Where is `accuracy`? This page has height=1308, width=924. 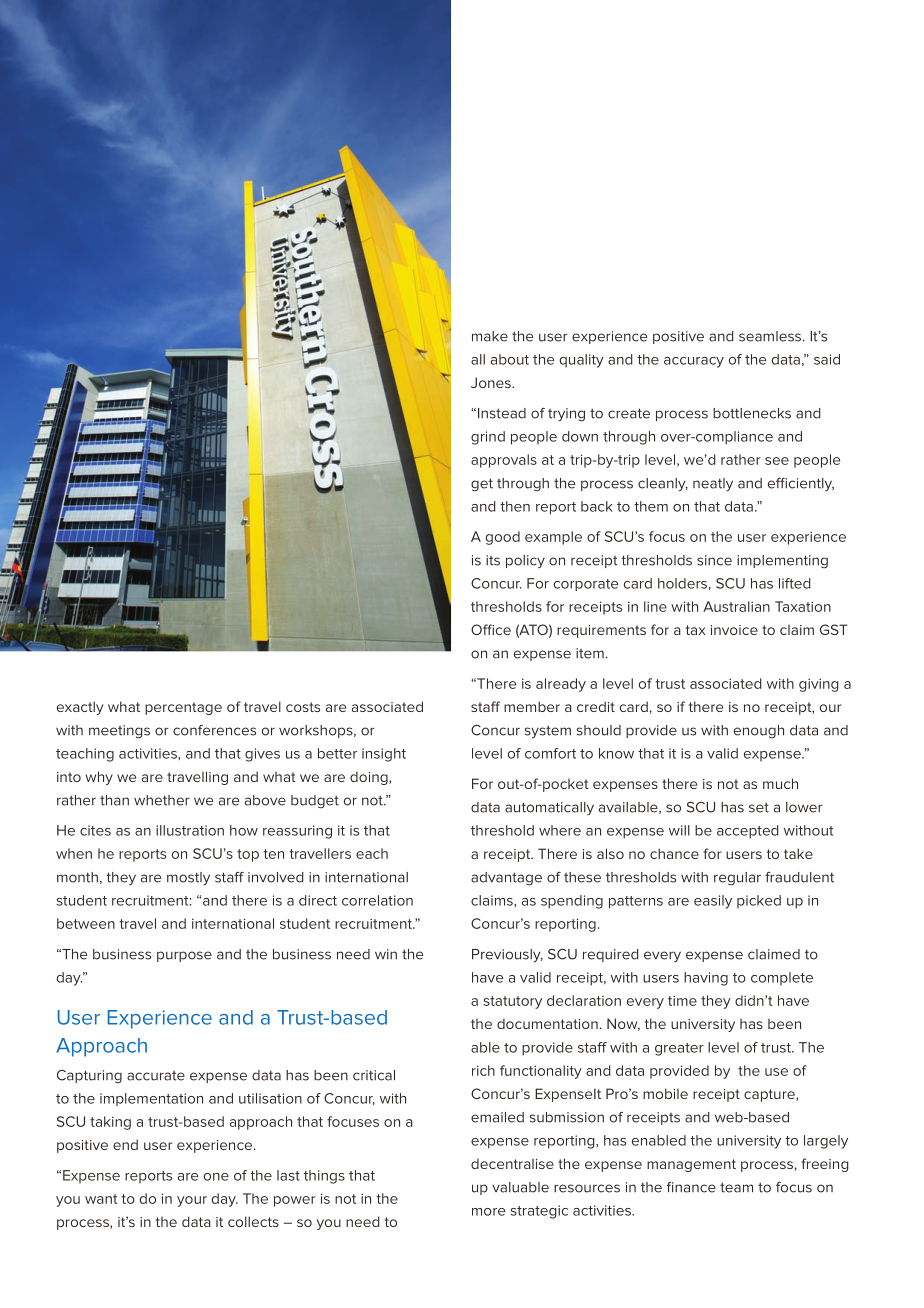 accuracy is located at coordinates (694, 362).
